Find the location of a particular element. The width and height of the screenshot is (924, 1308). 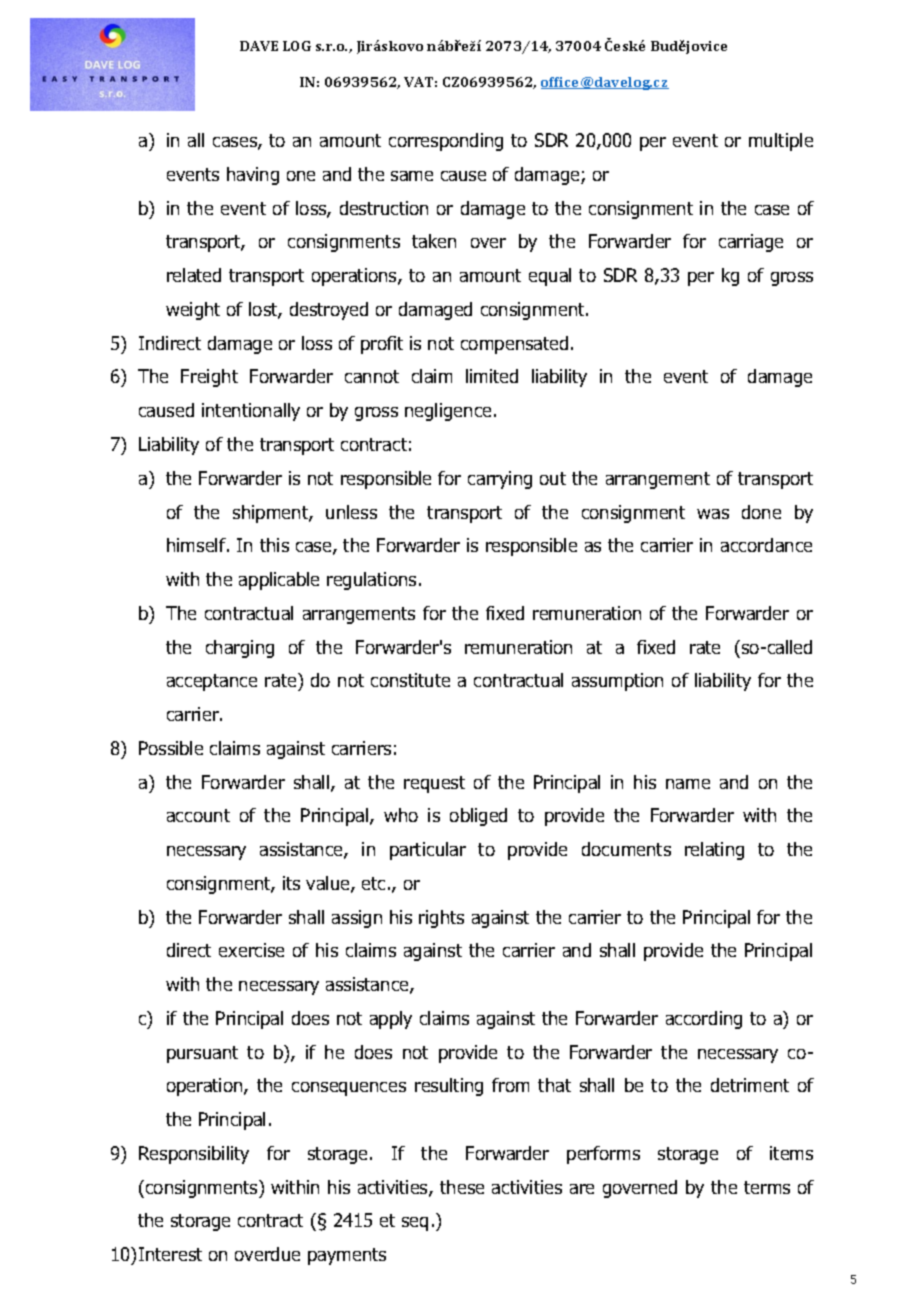

multiple is located at coordinates (781, 142).
